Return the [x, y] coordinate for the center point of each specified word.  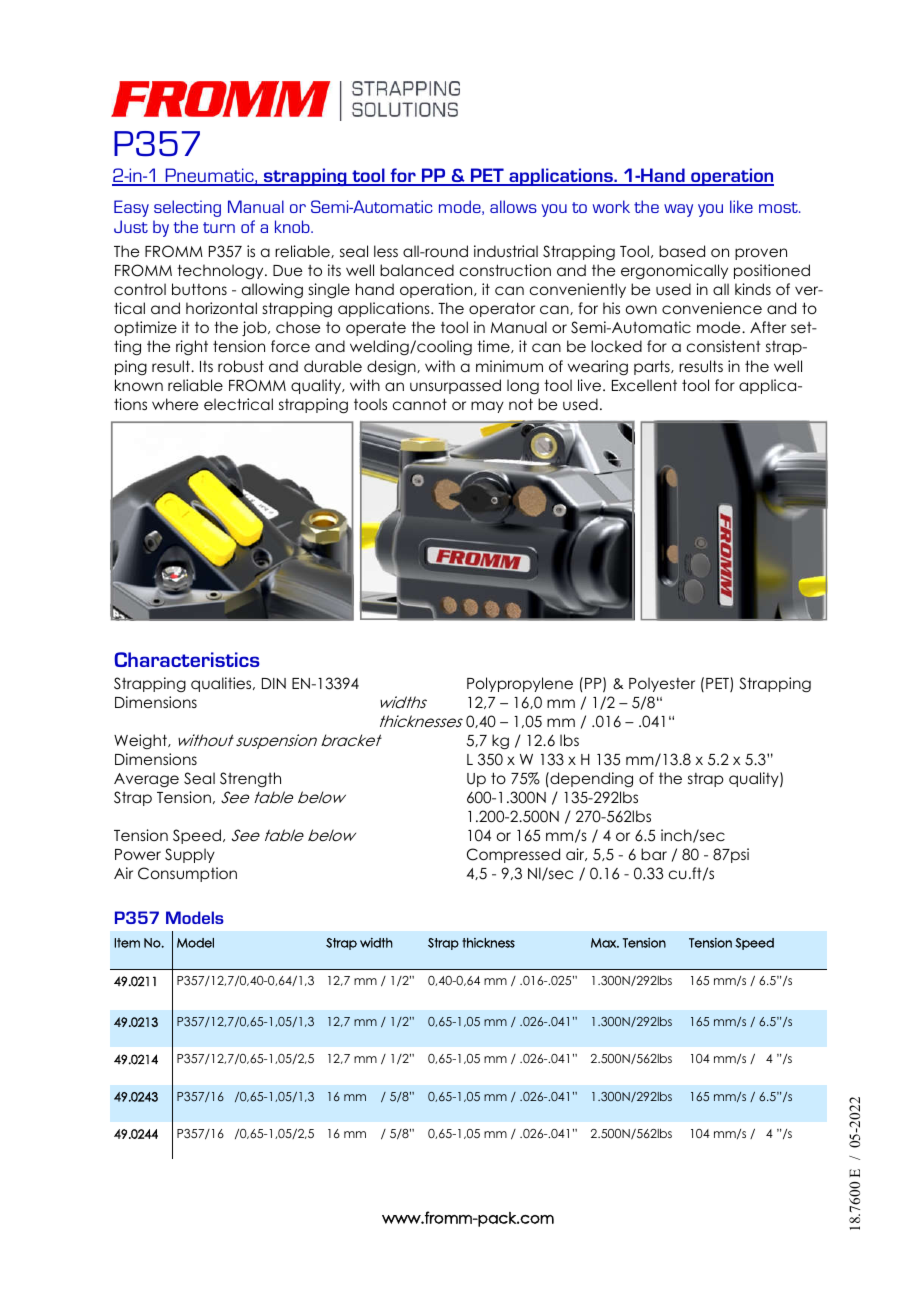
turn [219, 227]
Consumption [187, 874]
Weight [141, 741]
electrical [238, 404]
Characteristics [187, 659]
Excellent [644, 385]
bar [654, 854]
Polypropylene [520, 684]
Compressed [513, 855]
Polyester [662, 684]
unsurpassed [455, 386]
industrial [506, 251]
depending [590, 780]
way [678, 210]
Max [605, 943]
